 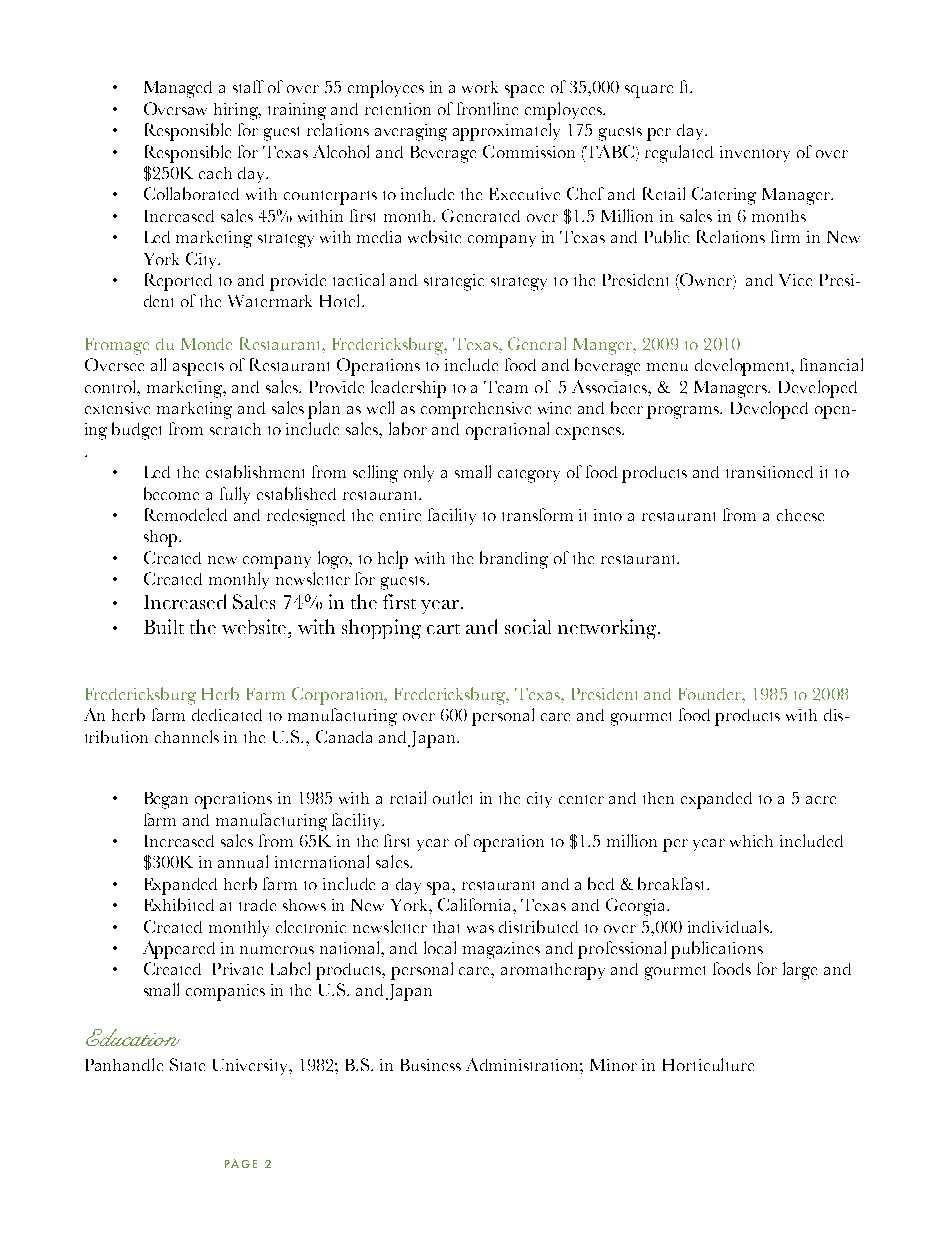 I want to click on Business, so click(x=431, y=1065).
